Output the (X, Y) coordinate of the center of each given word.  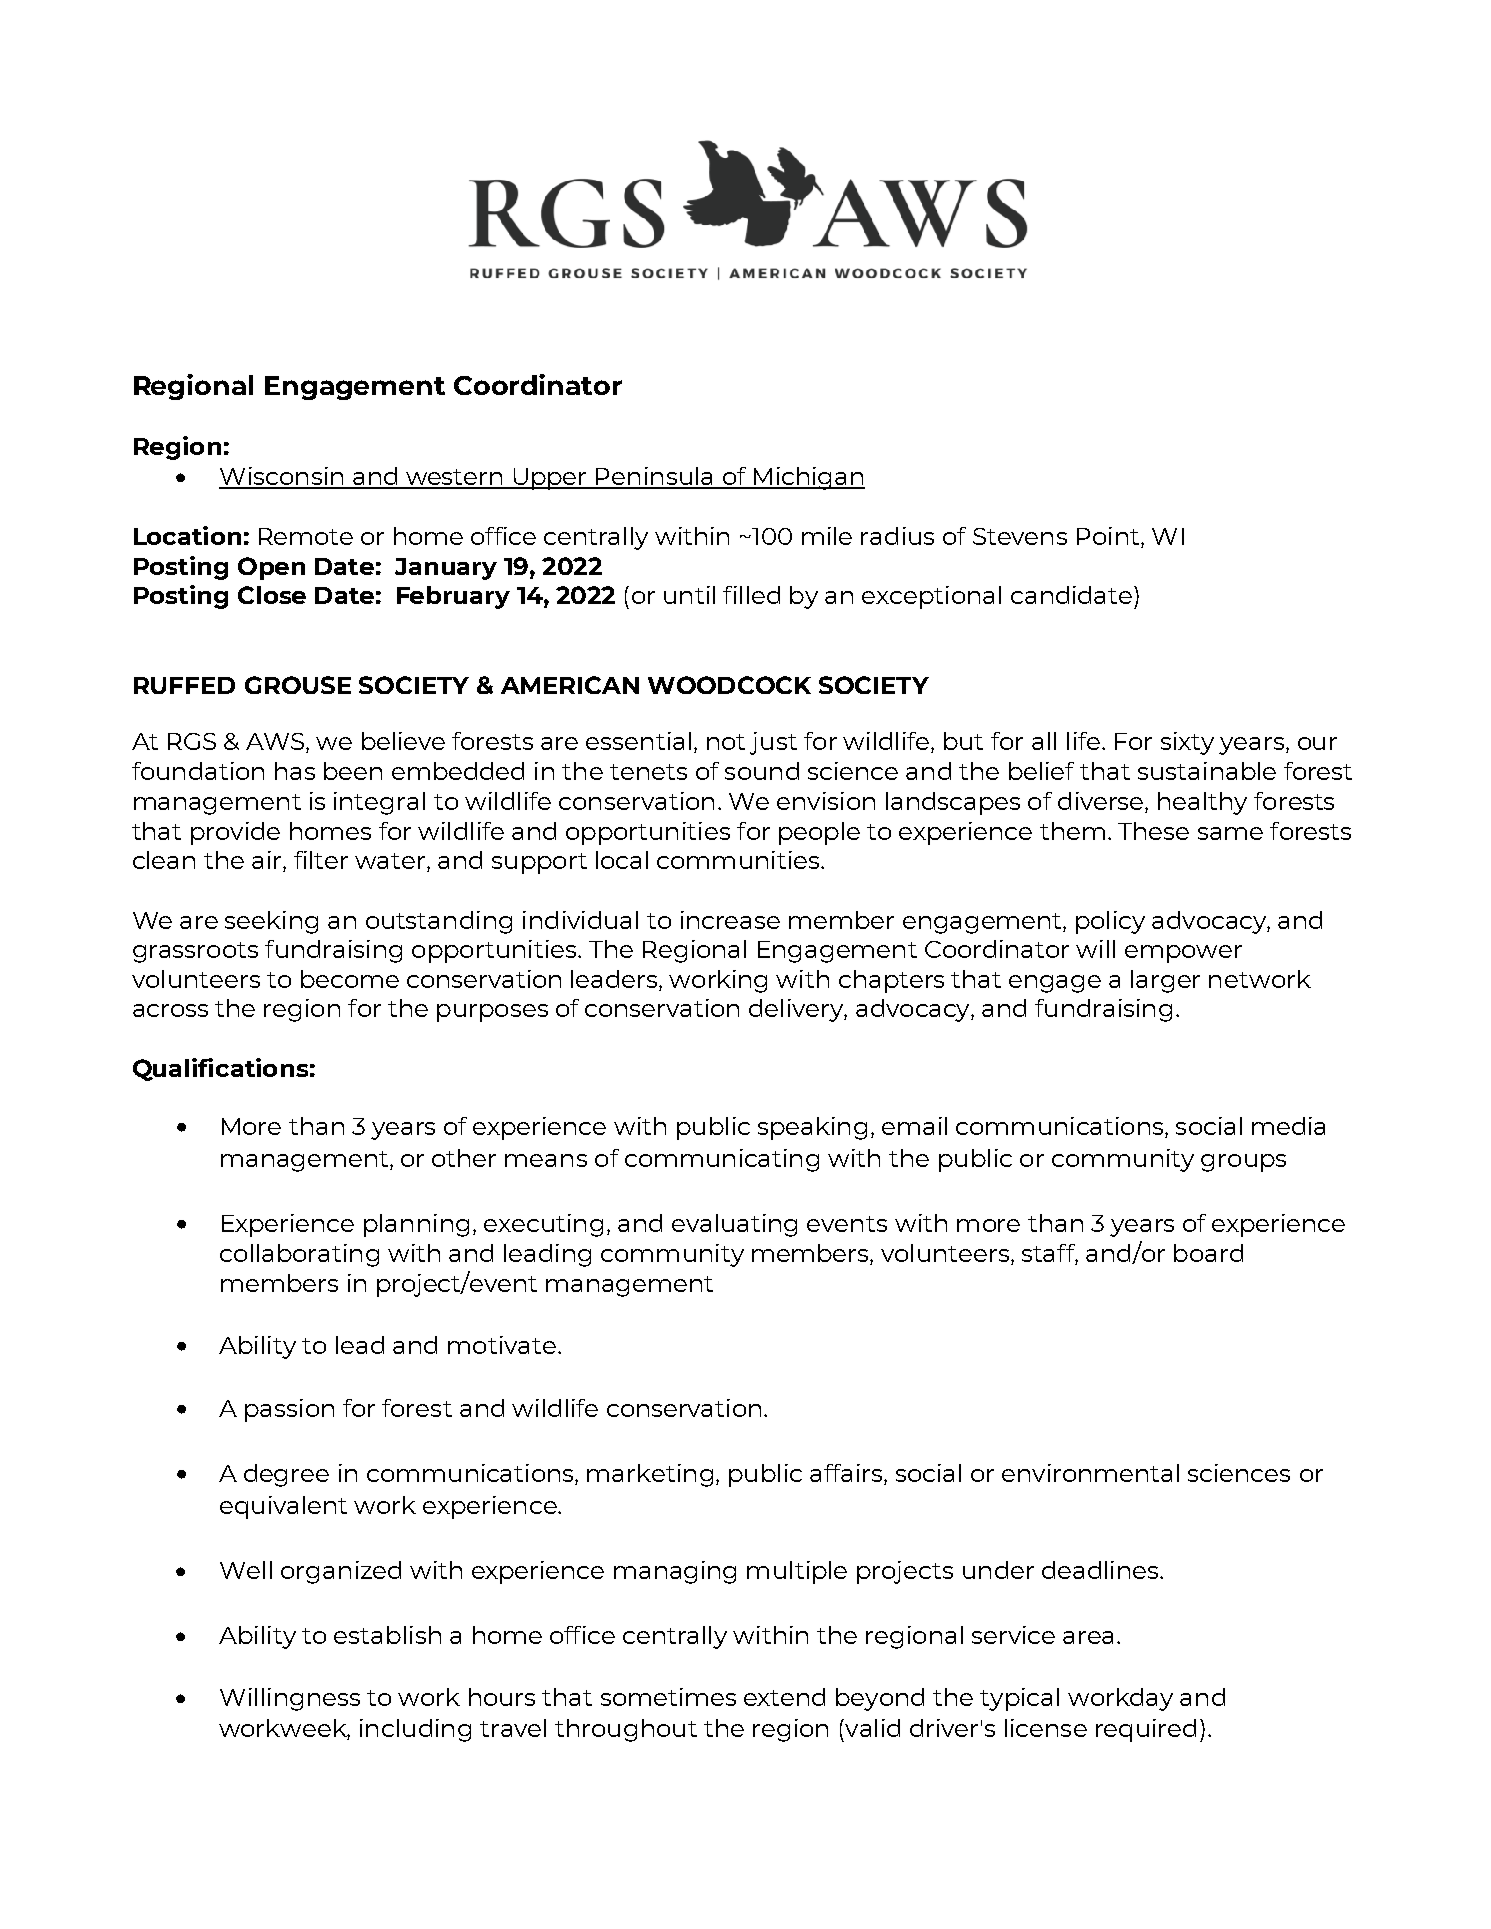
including (415, 1730)
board (1208, 1253)
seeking (271, 922)
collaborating (299, 1255)
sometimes (668, 1697)
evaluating (734, 1225)
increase (730, 920)
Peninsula (655, 477)
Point (1109, 537)
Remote (306, 536)
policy (1110, 922)
